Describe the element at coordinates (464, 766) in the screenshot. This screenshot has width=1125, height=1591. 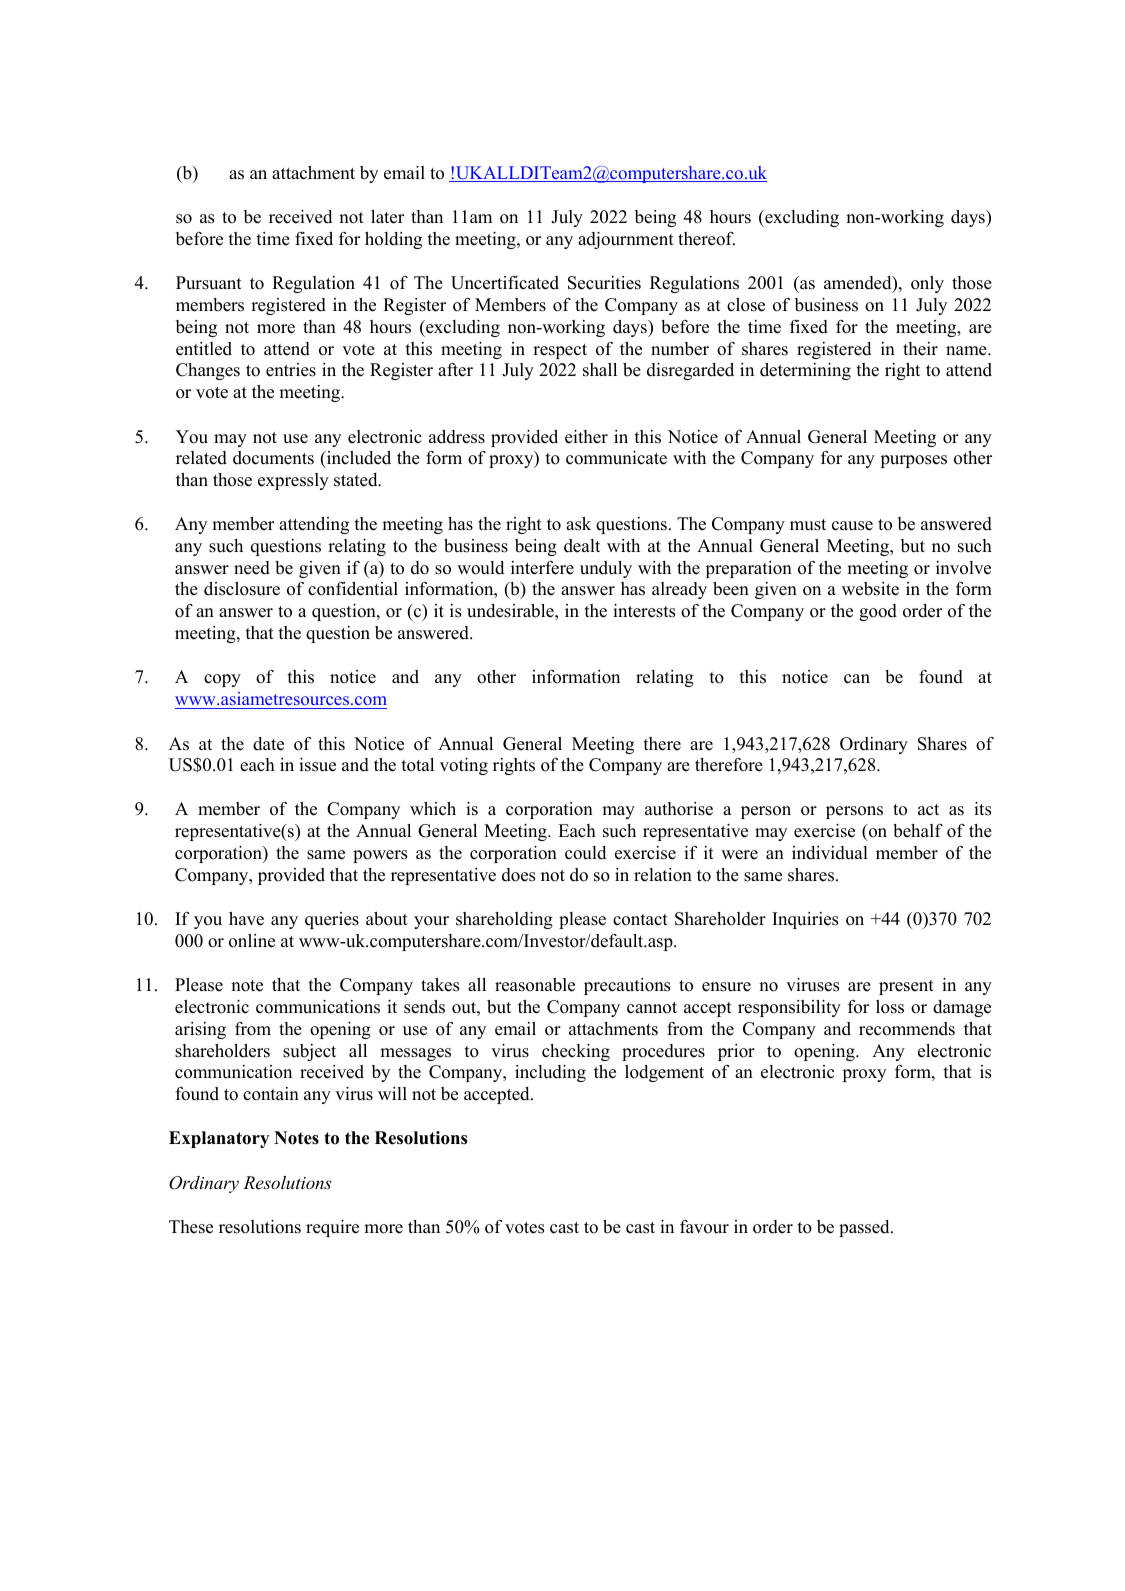
I see `voting` at that location.
